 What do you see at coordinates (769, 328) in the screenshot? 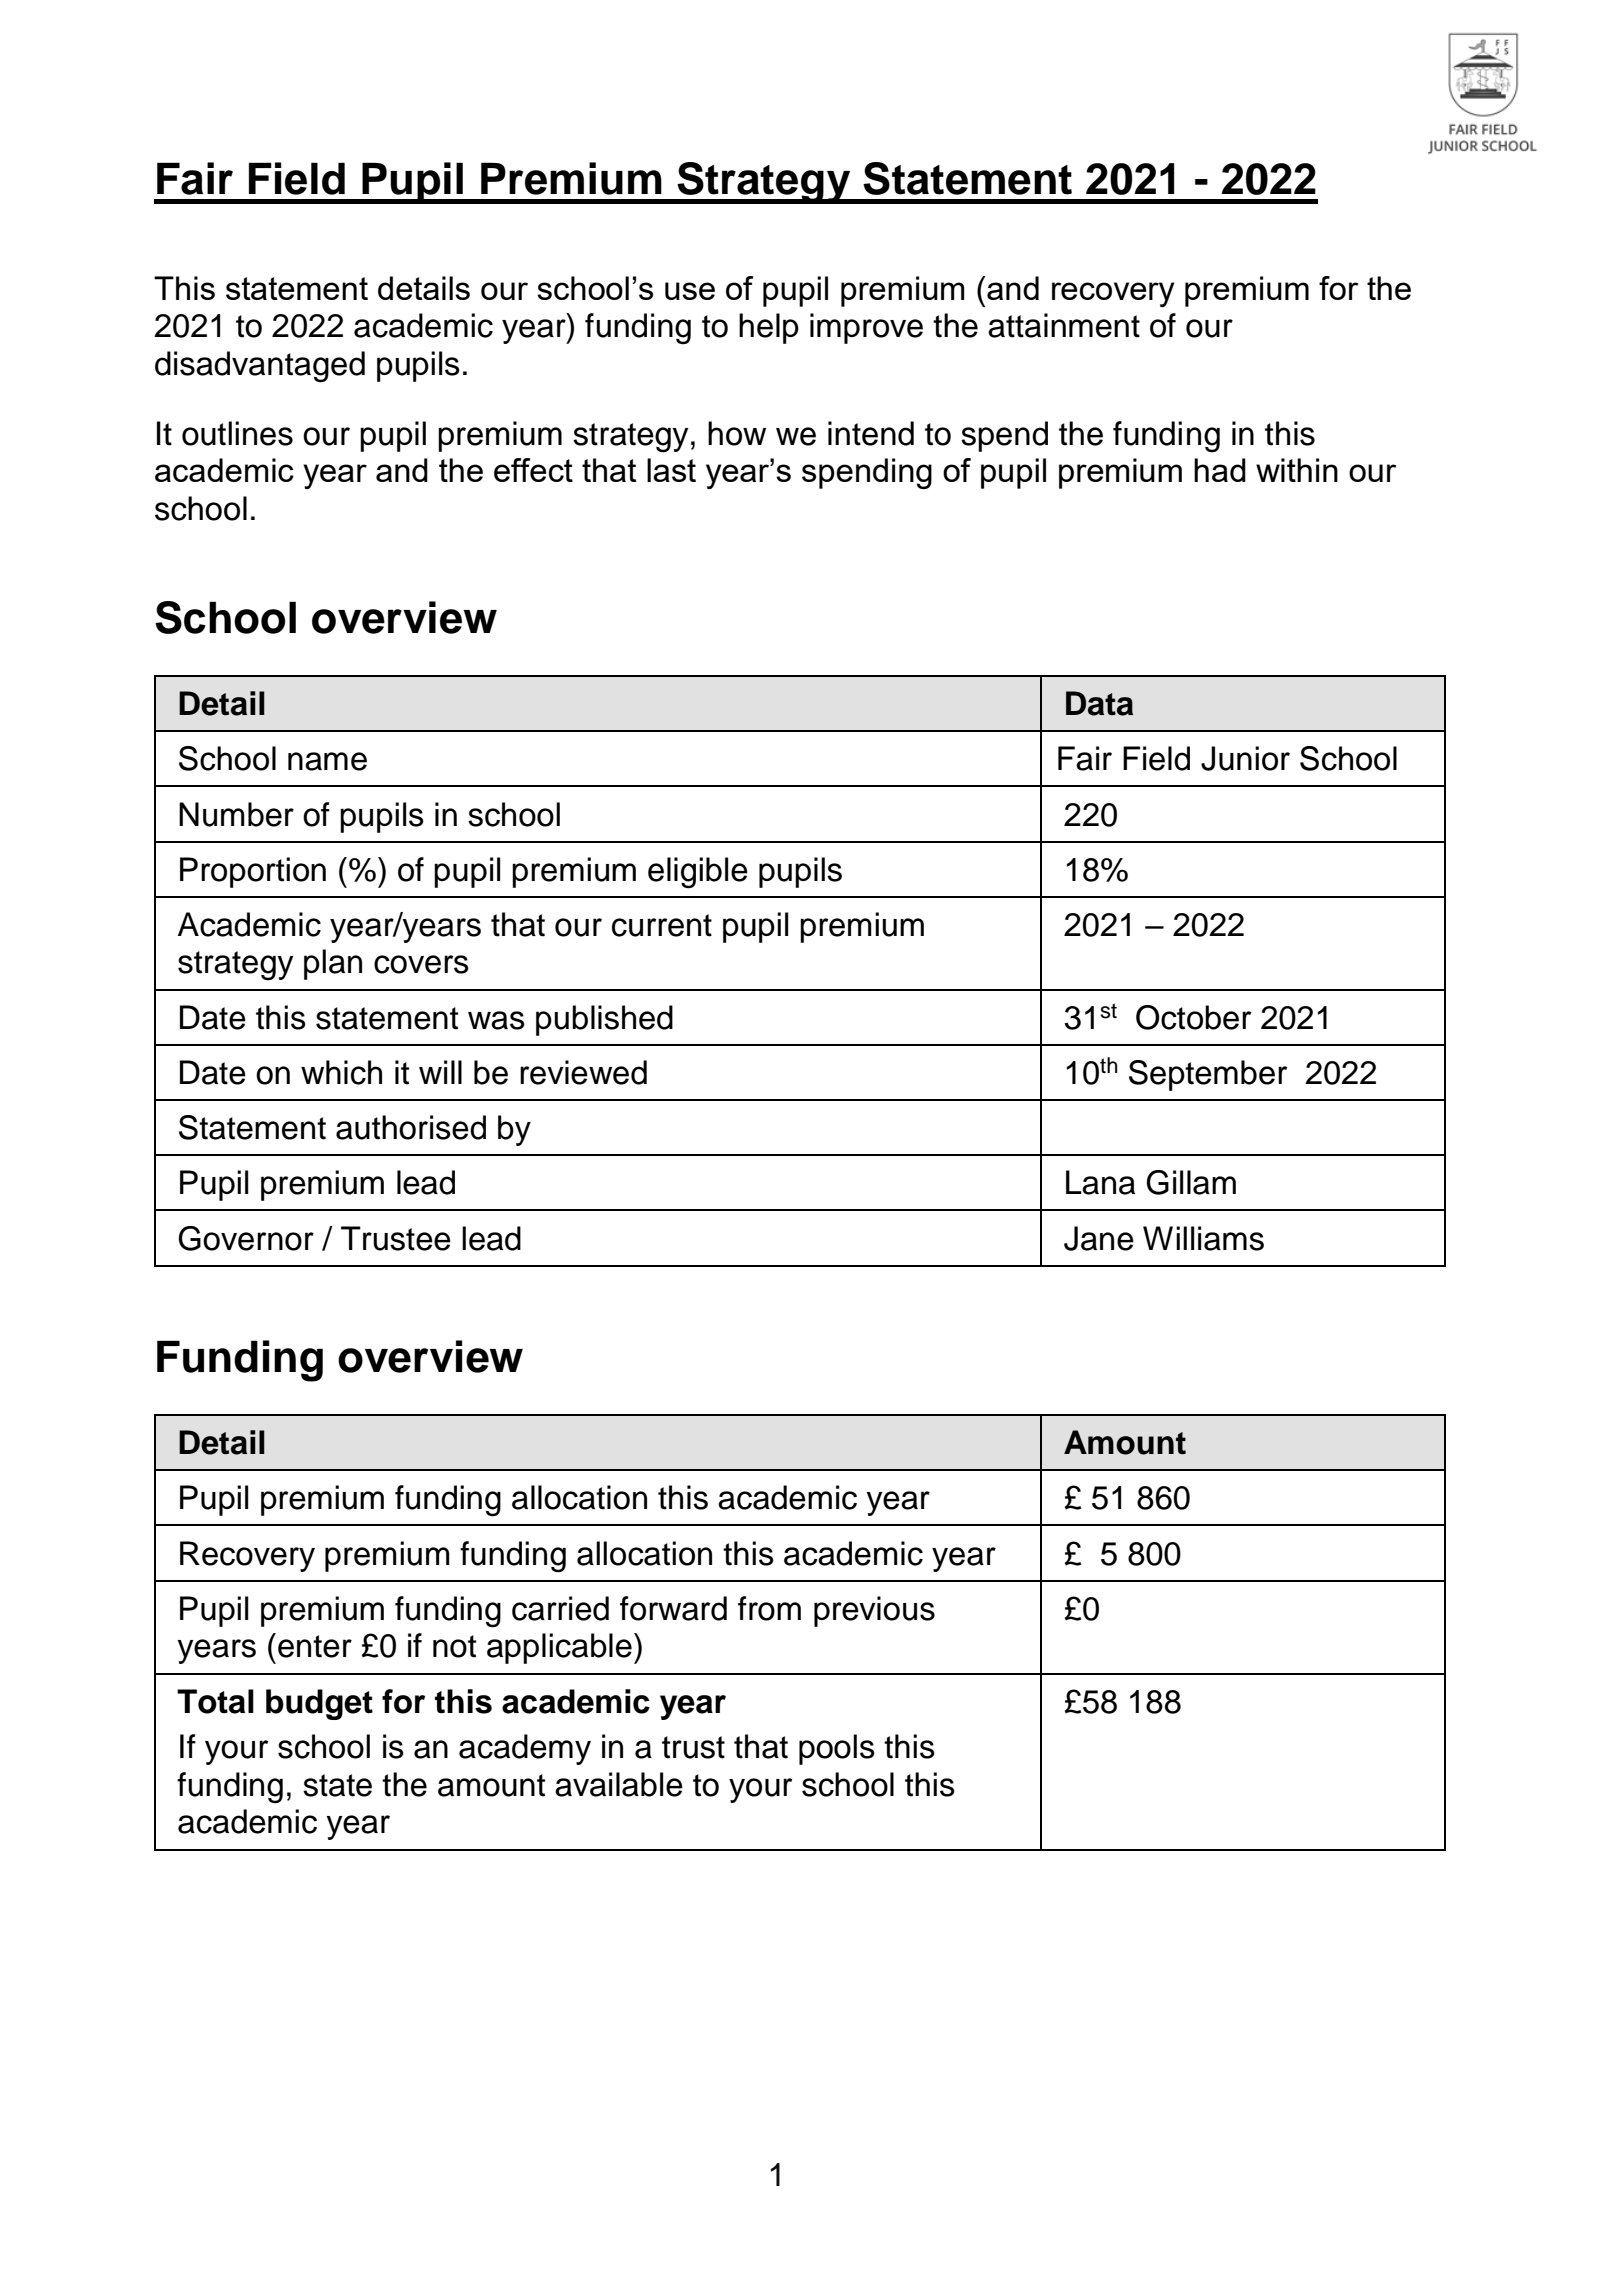
I see `help` at bounding box center [769, 328].
